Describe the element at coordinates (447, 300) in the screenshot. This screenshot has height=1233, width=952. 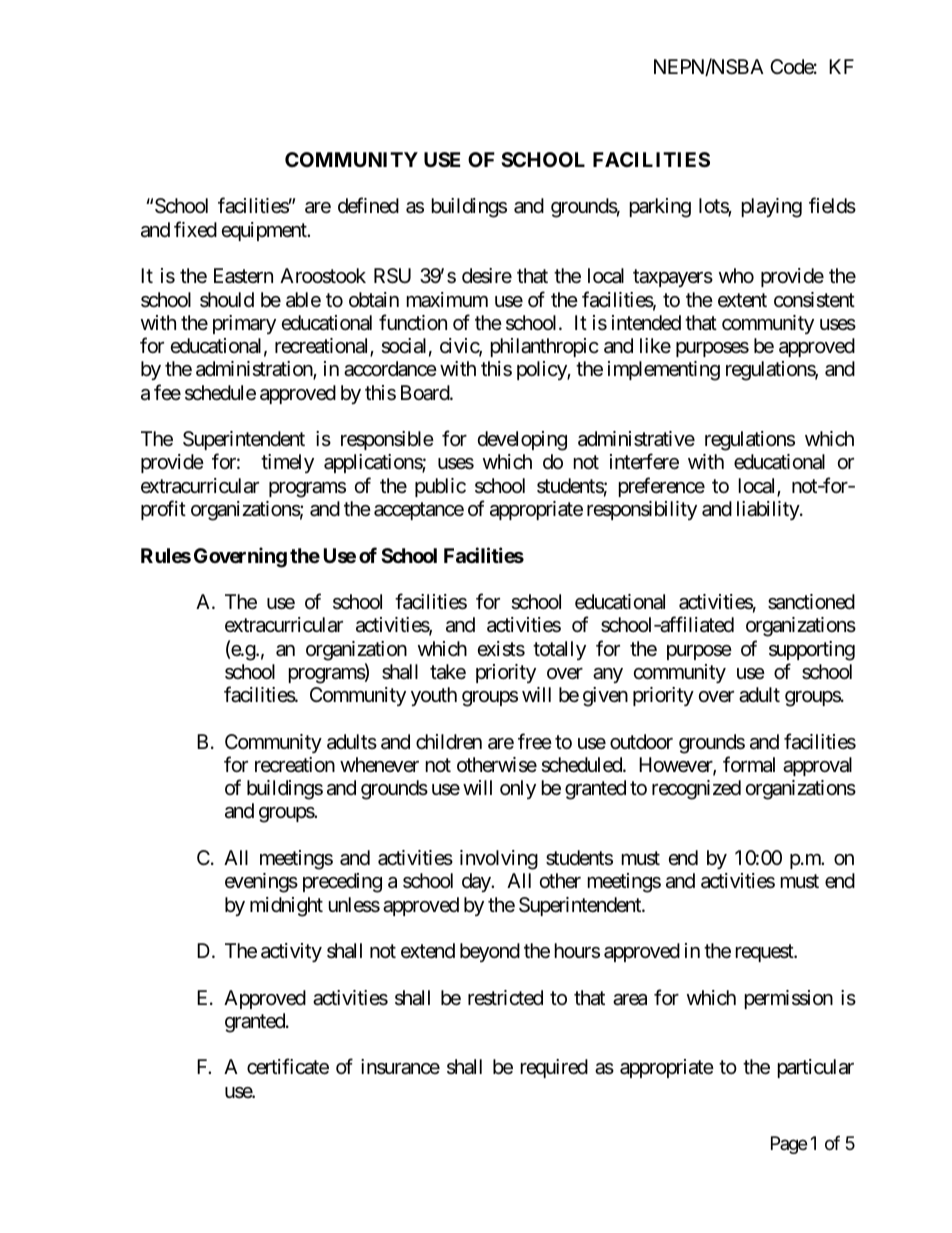
I see `maximum` at that location.
